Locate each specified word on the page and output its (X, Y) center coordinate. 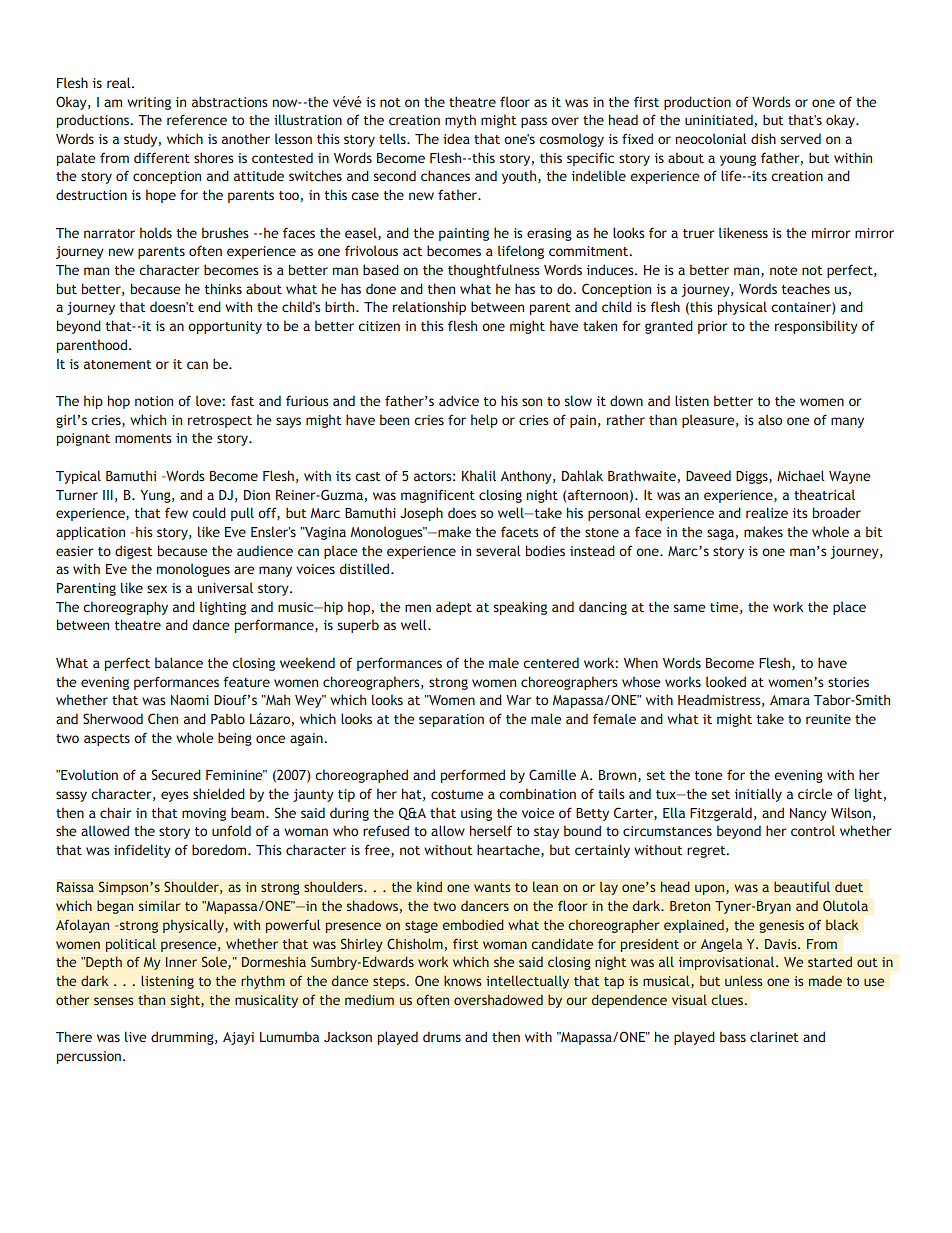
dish (763, 138)
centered (551, 662)
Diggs (753, 477)
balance (179, 662)
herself (491, 830)
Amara (790, 700)
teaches (806, 288)
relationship (429, 308)
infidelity (142, 851)
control (813, 831)
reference (197, 119)
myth (460, 121)
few (176, 512)
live (136, 1036)
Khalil (479, 475)
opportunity (225, 327)
